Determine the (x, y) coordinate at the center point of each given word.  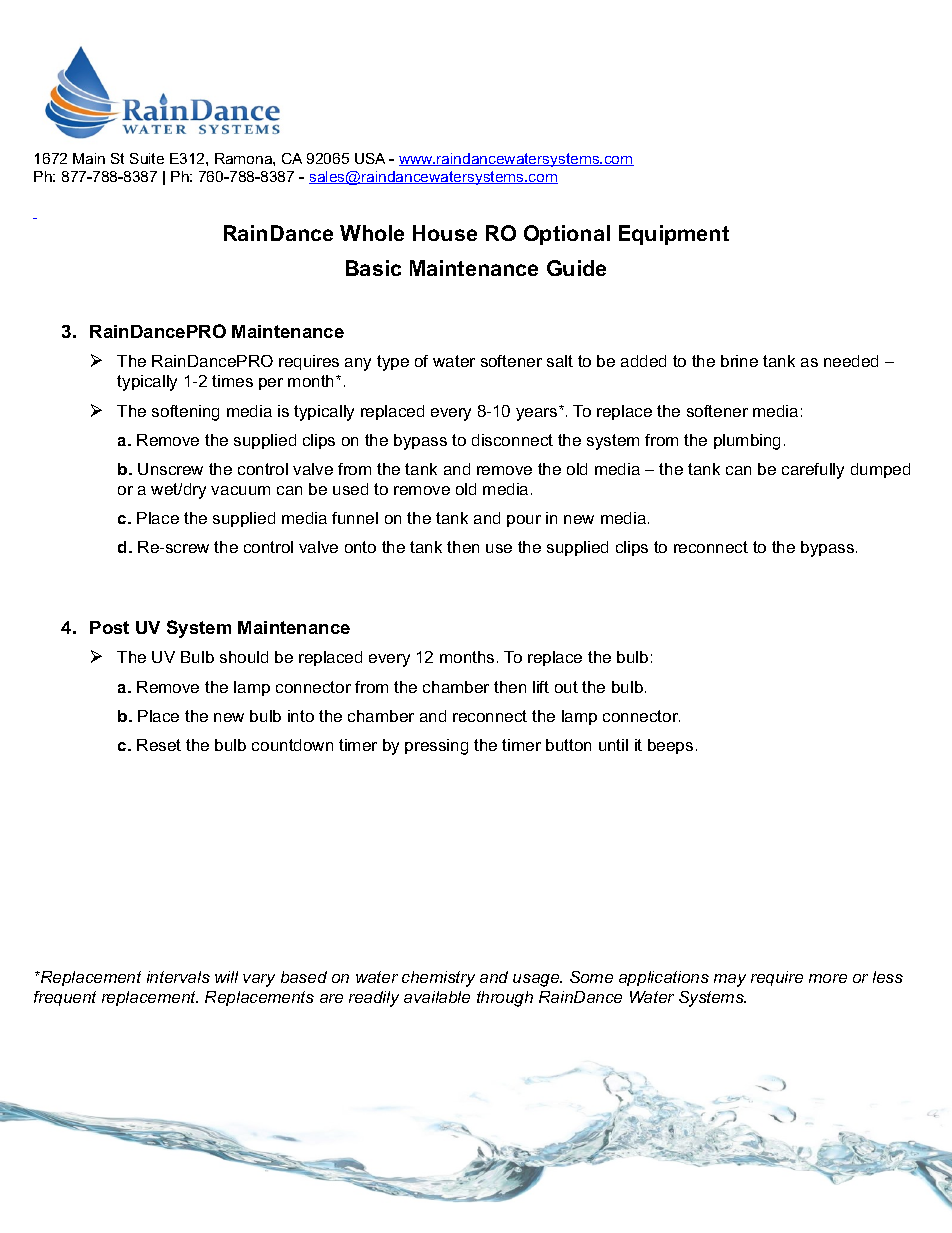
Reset (159, 745)
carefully (813, 471)
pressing (436, 747)
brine (739, 361)
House (445, 233)
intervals (178, 977)
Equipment (674, 235)
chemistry (438, 979)
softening (185, 413)
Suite (147, 158)
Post (109, 627)
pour (524, 521)
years (538, 413)
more (828, 978)
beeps (670, 746)
